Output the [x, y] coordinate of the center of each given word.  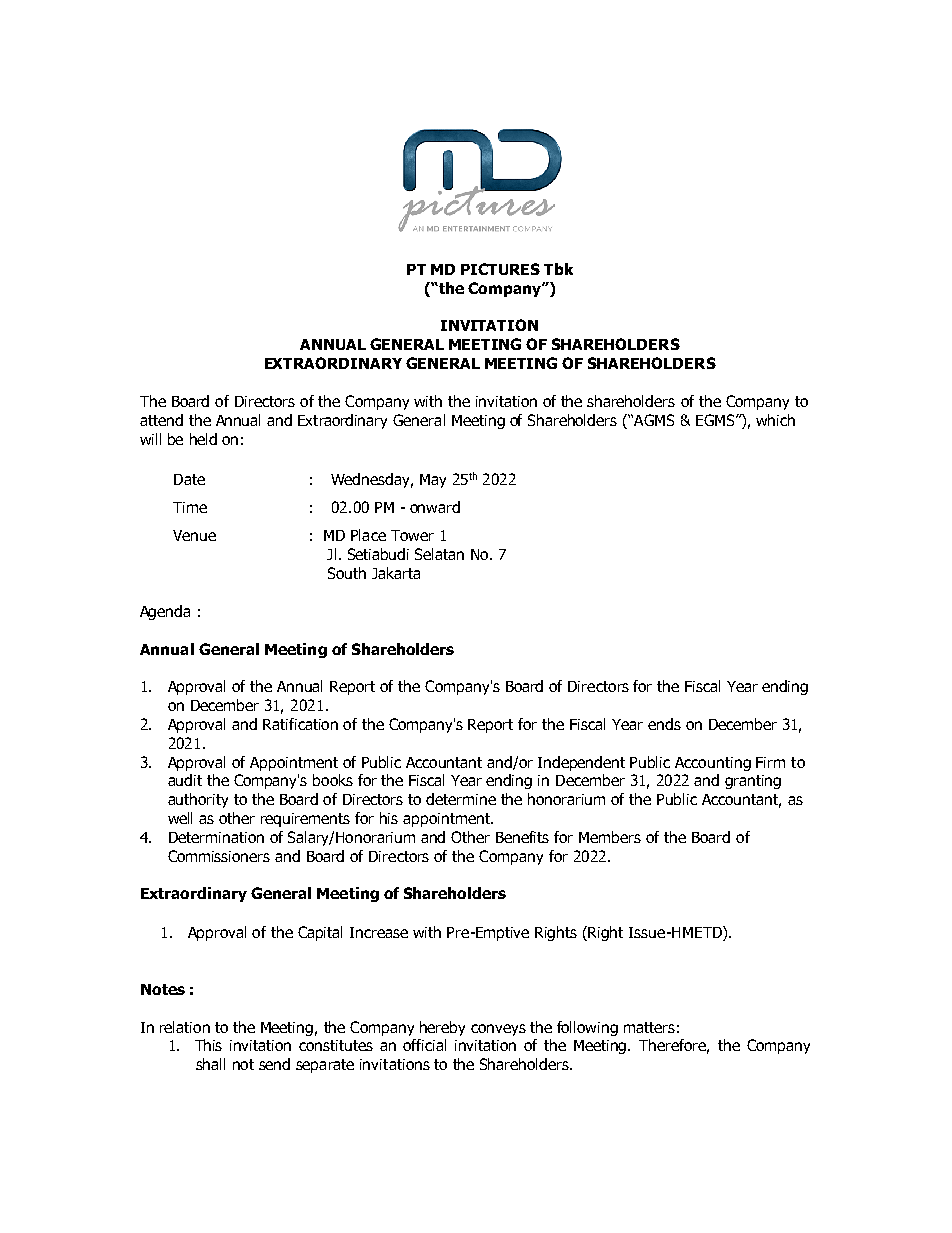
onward [435, 507]
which [775, 420]
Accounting [713, 764]
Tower [412, 535]
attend [161, 420]
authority [198, 800]
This [208, 1045]
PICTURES [500, 269]
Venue [194, 535]
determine [461, 799]
